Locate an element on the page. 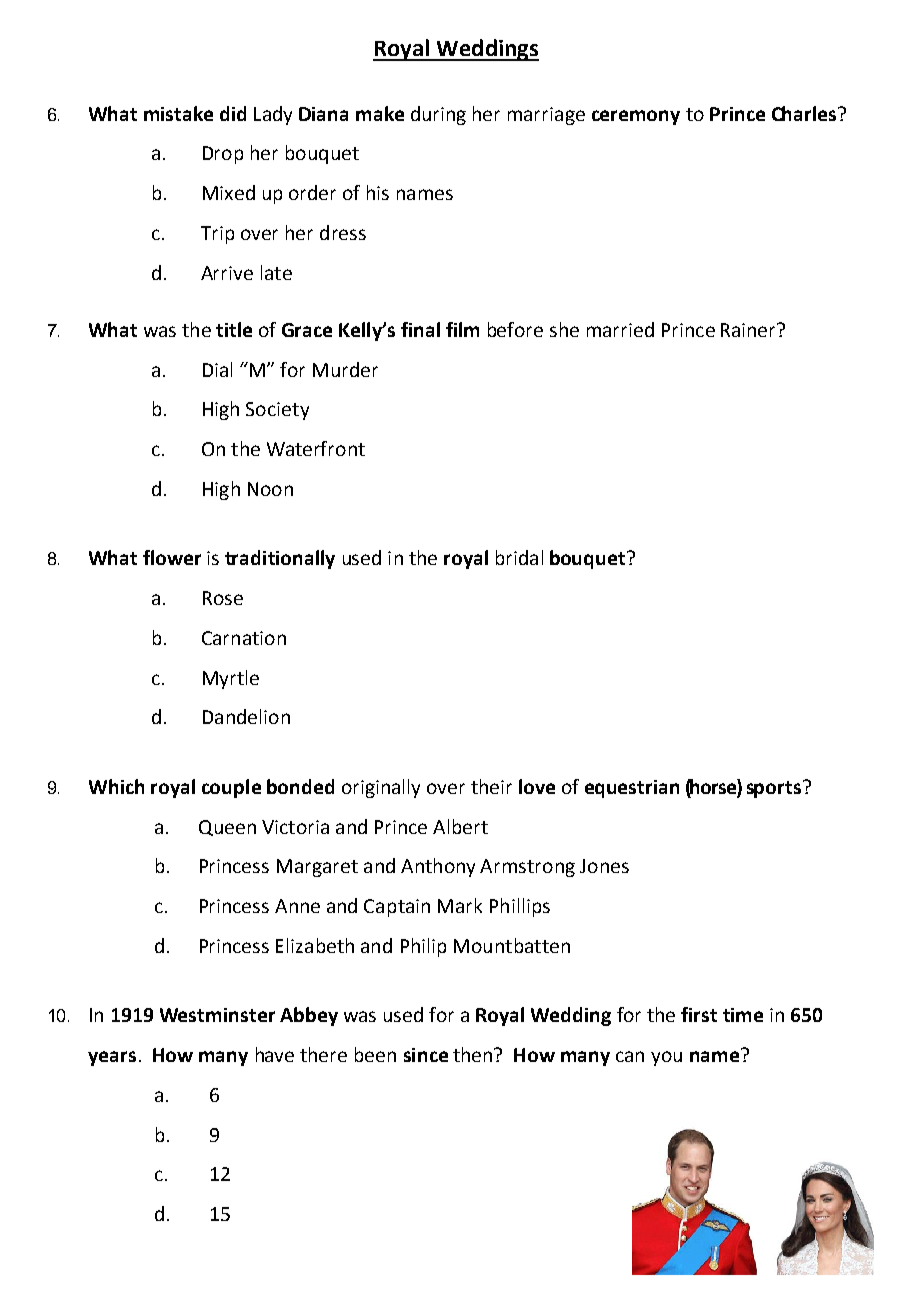  time is located at coordinates (743, 1015).
